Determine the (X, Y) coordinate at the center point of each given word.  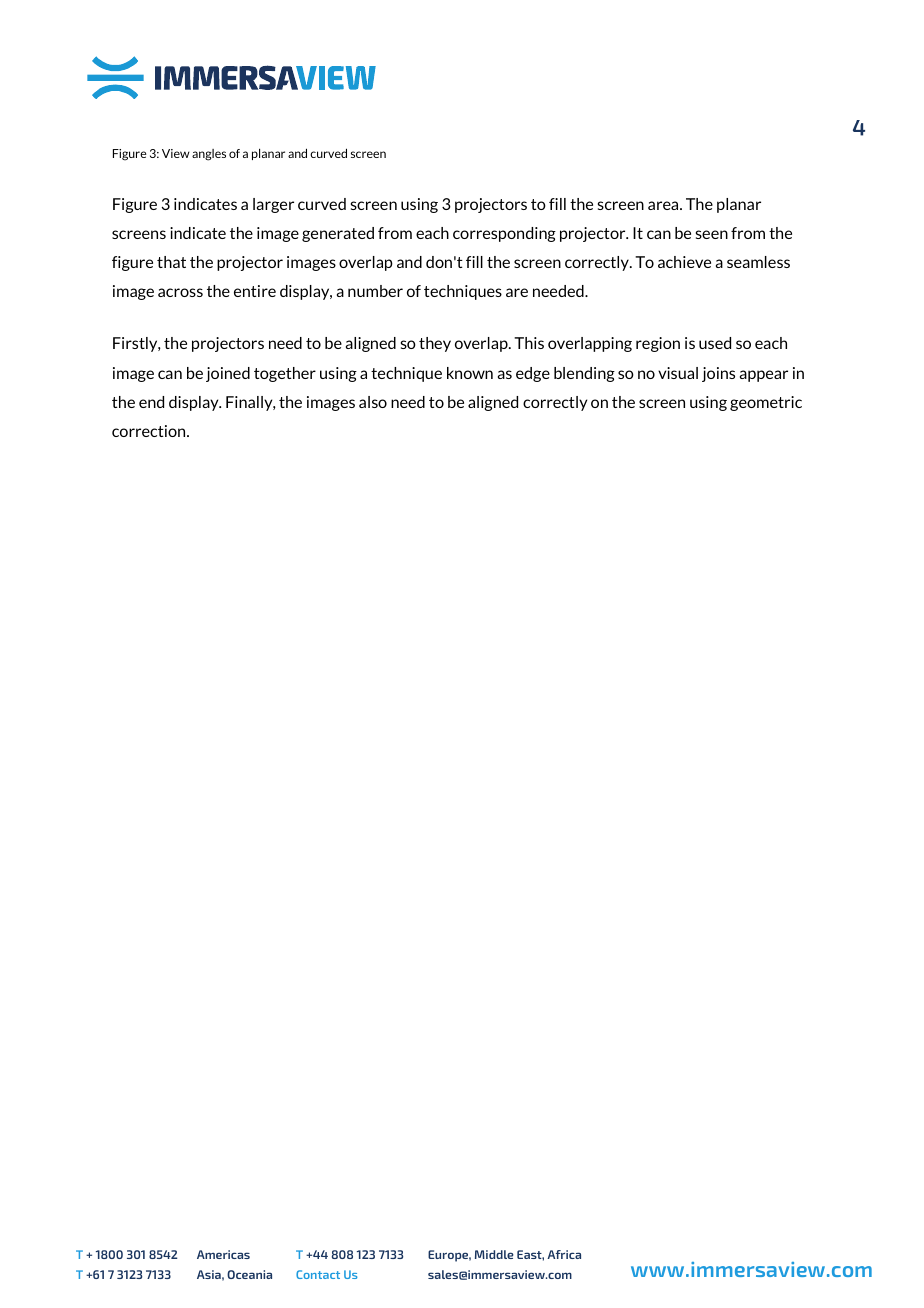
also (373, 402)
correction (150, 431)
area (664, 205)
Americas (223, 1254)
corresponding (504, 234)
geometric (766, 403)
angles (209, 155)
